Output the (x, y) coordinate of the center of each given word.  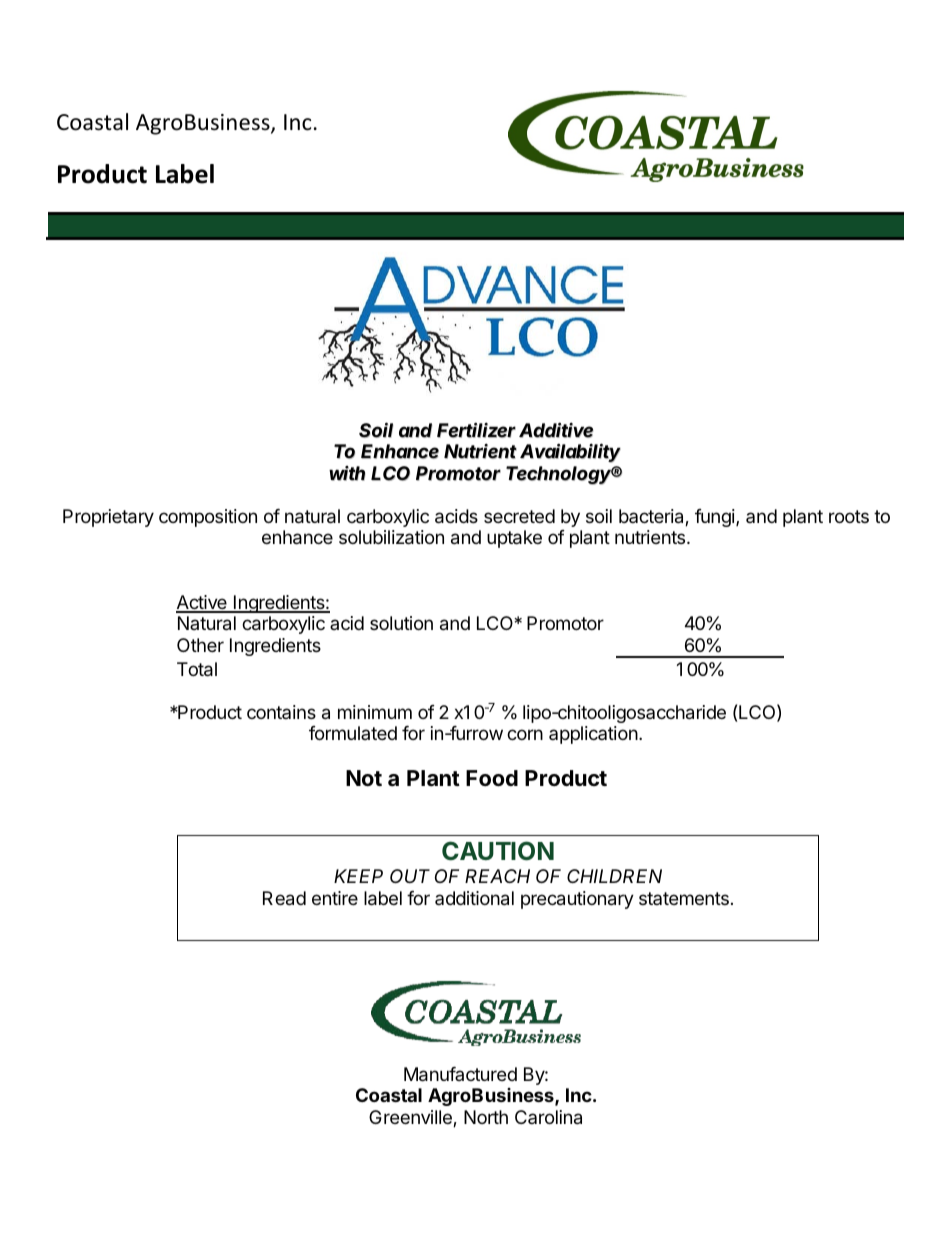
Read (284, 898)
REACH (497, 876)
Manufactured (460, 1074)
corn (525, 734)
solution (401, 623)
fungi (716, 518)
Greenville (411, 1118)
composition (208, 518)
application (593, 735)
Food (492, 778)
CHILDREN (614, 876)
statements (684, 898)
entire (335, 898)
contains (281, 712)
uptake (514, 539)
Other (200, 645)
